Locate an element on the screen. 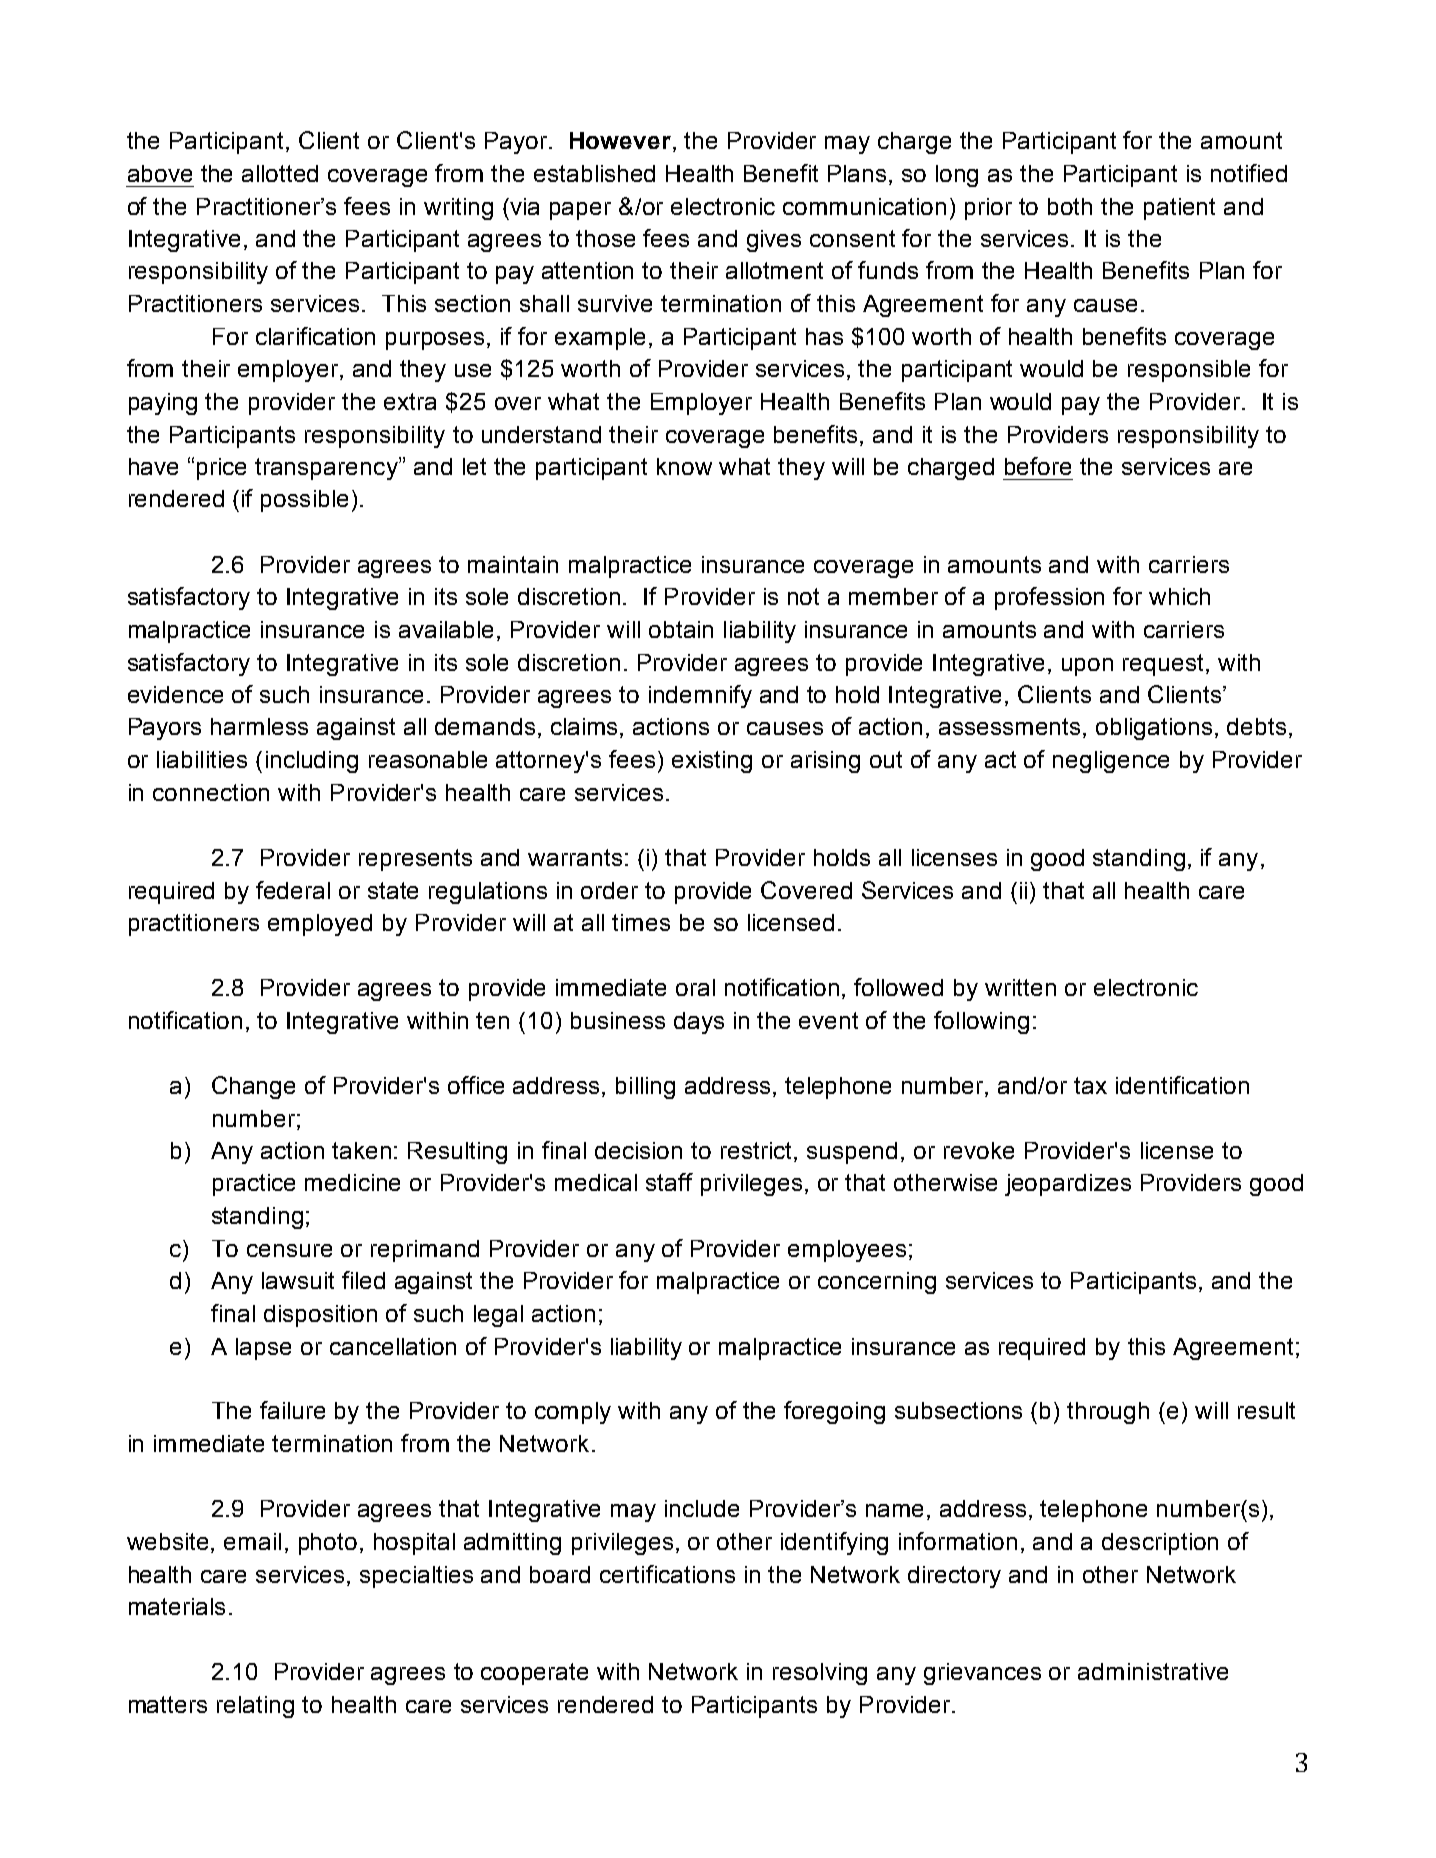  lawsuit is located at coordinates (298, 1280).
